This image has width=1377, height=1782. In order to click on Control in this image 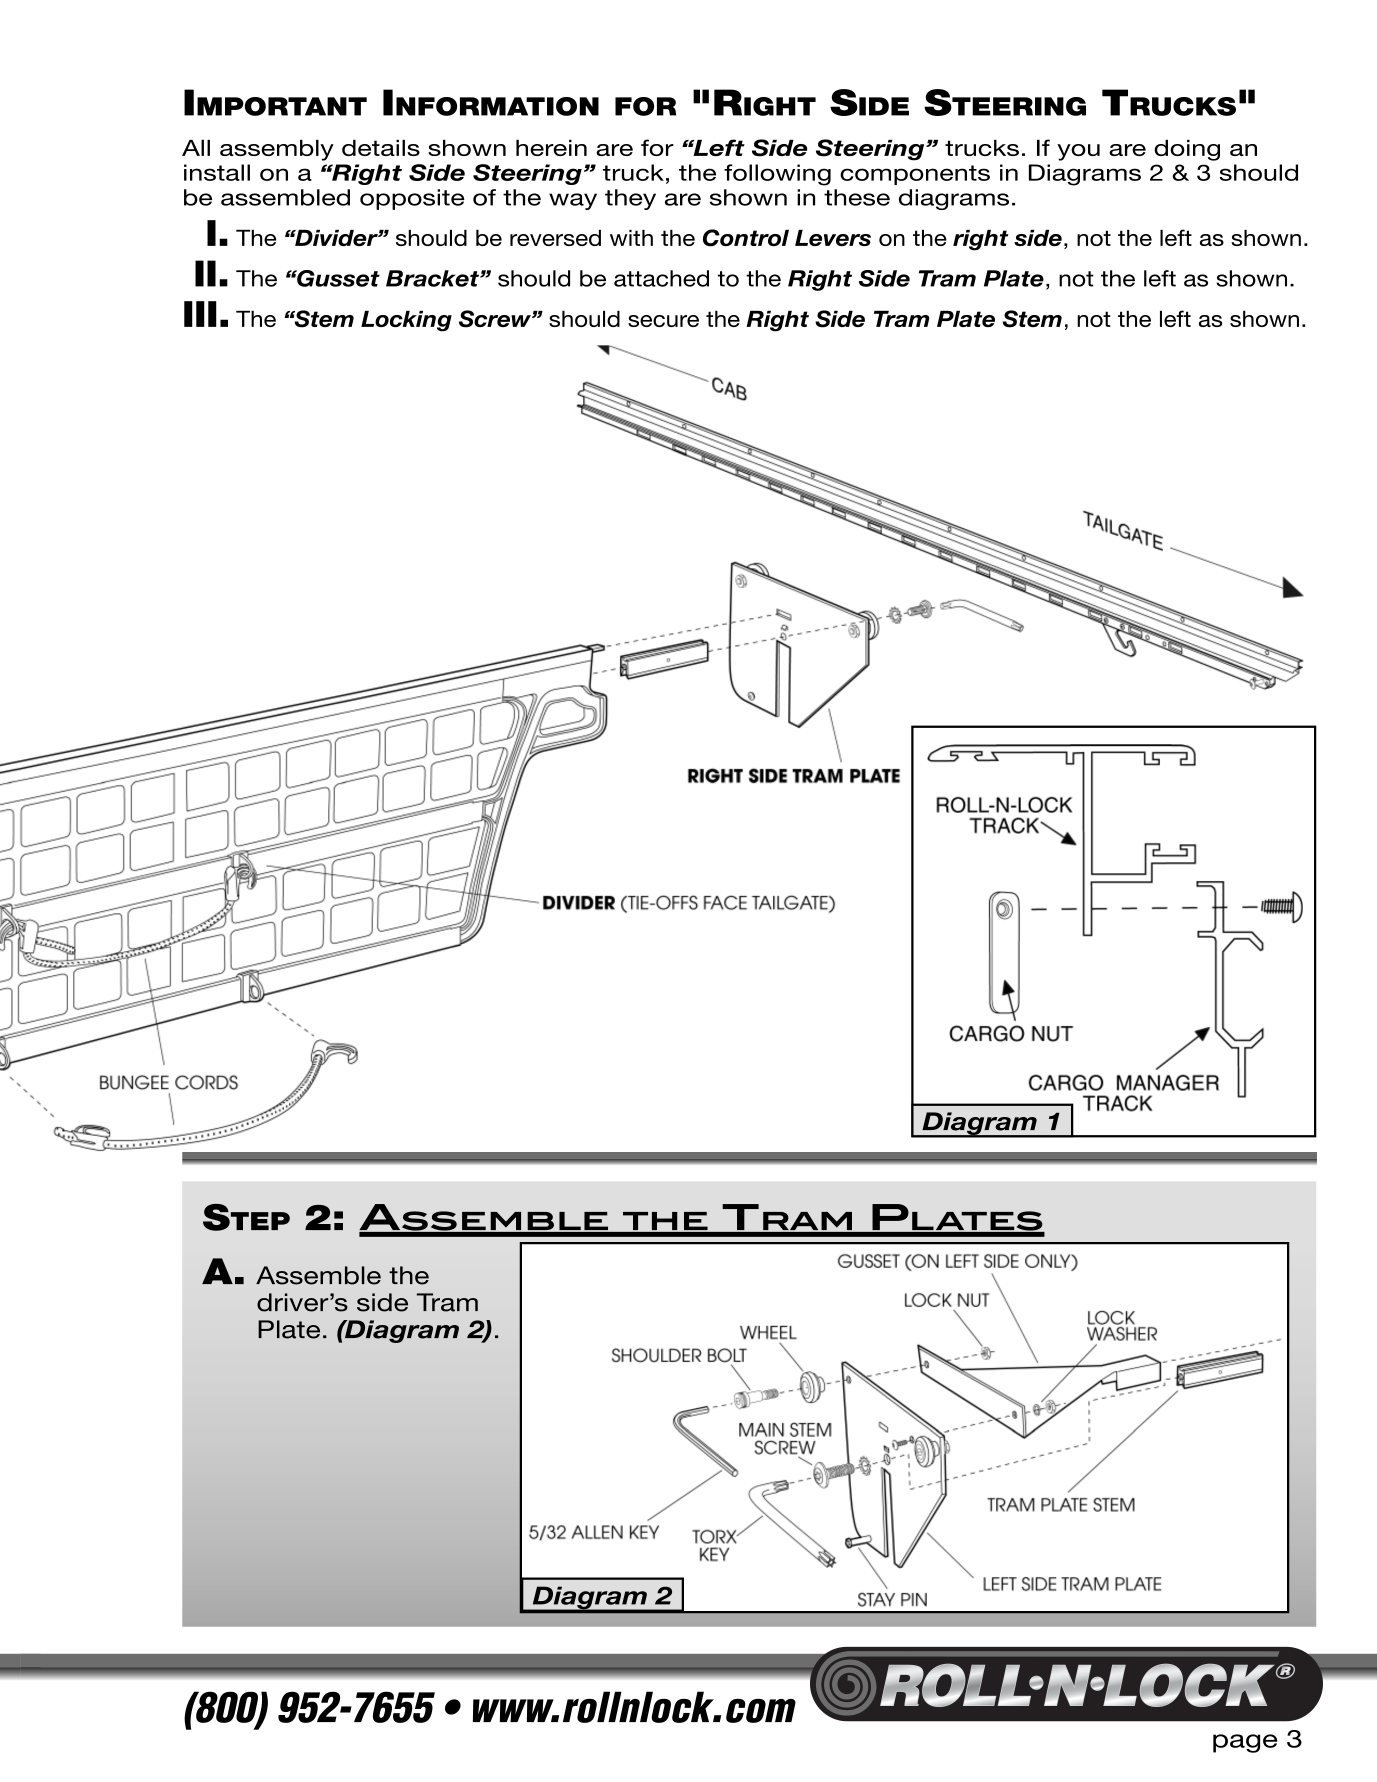, I will do `click(746, 238)`.
